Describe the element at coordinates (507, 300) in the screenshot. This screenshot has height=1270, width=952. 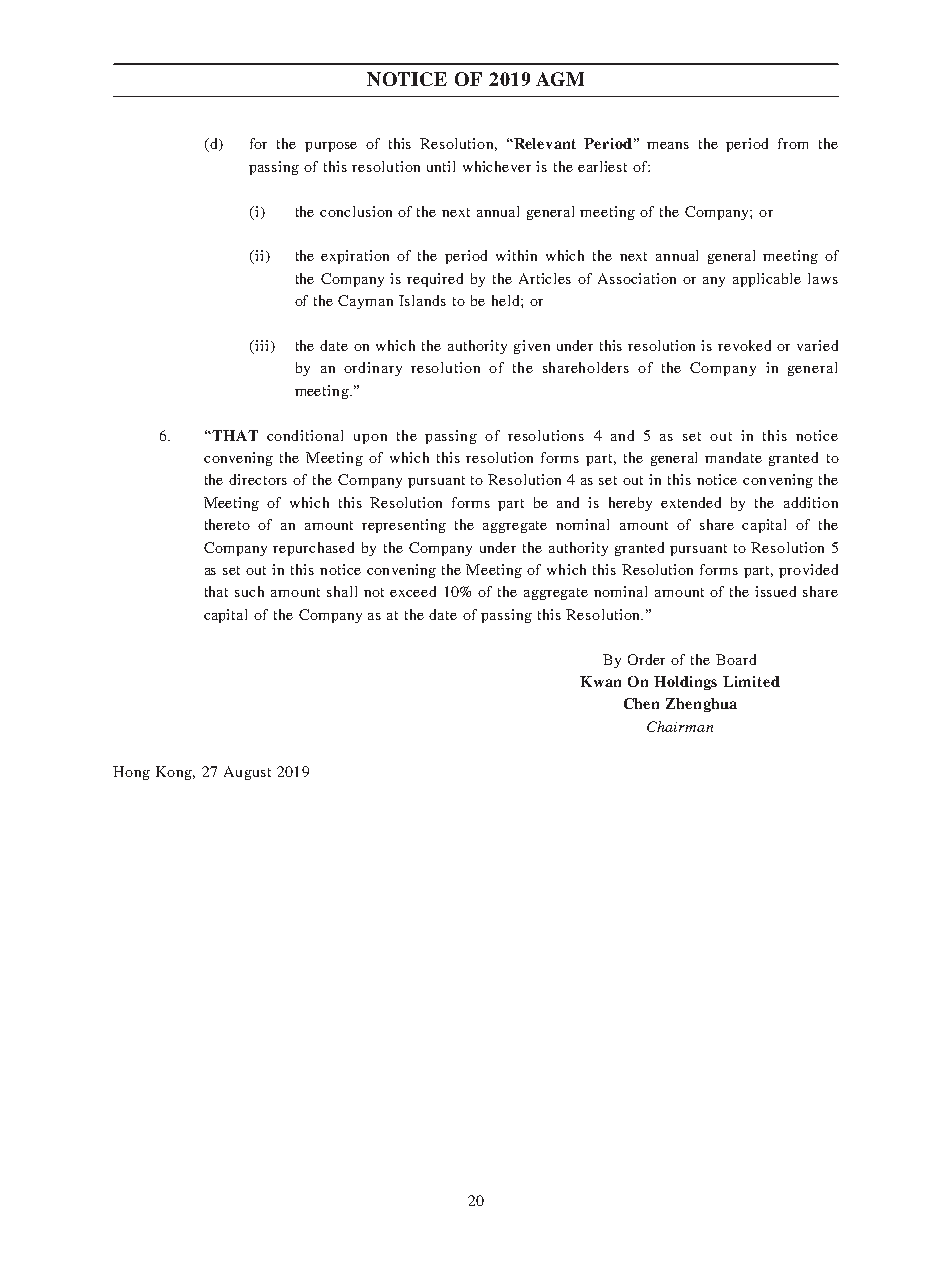
I see `held` at that location.
